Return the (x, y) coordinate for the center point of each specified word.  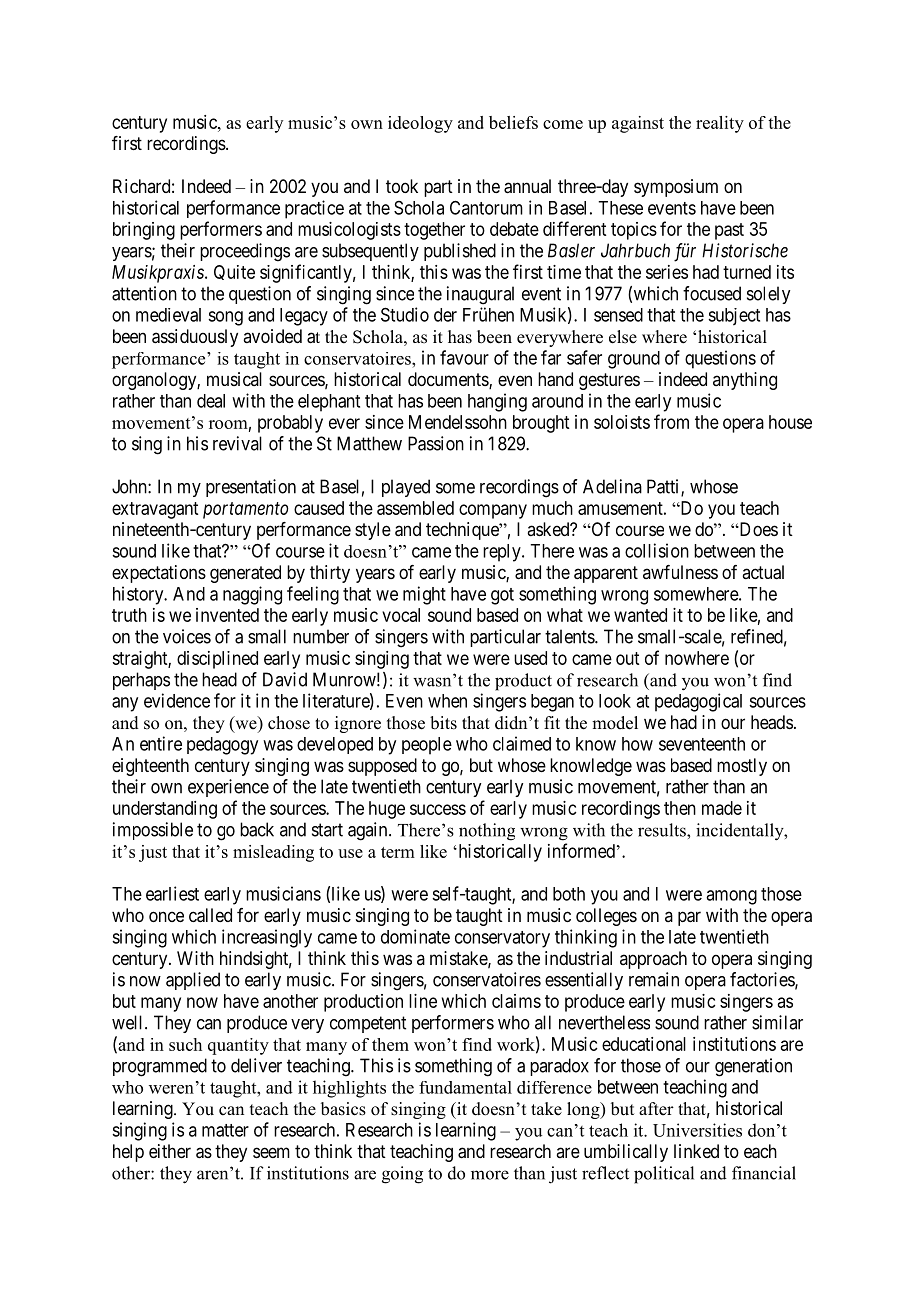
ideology (420, 124)
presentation (251, 488)
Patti (664, 487)
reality (720, 124)
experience (228, 788)
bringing (144, 231)
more (490, 1175)
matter (225, 1130)
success (438, 809)
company (493, 511)
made (722, 808)
